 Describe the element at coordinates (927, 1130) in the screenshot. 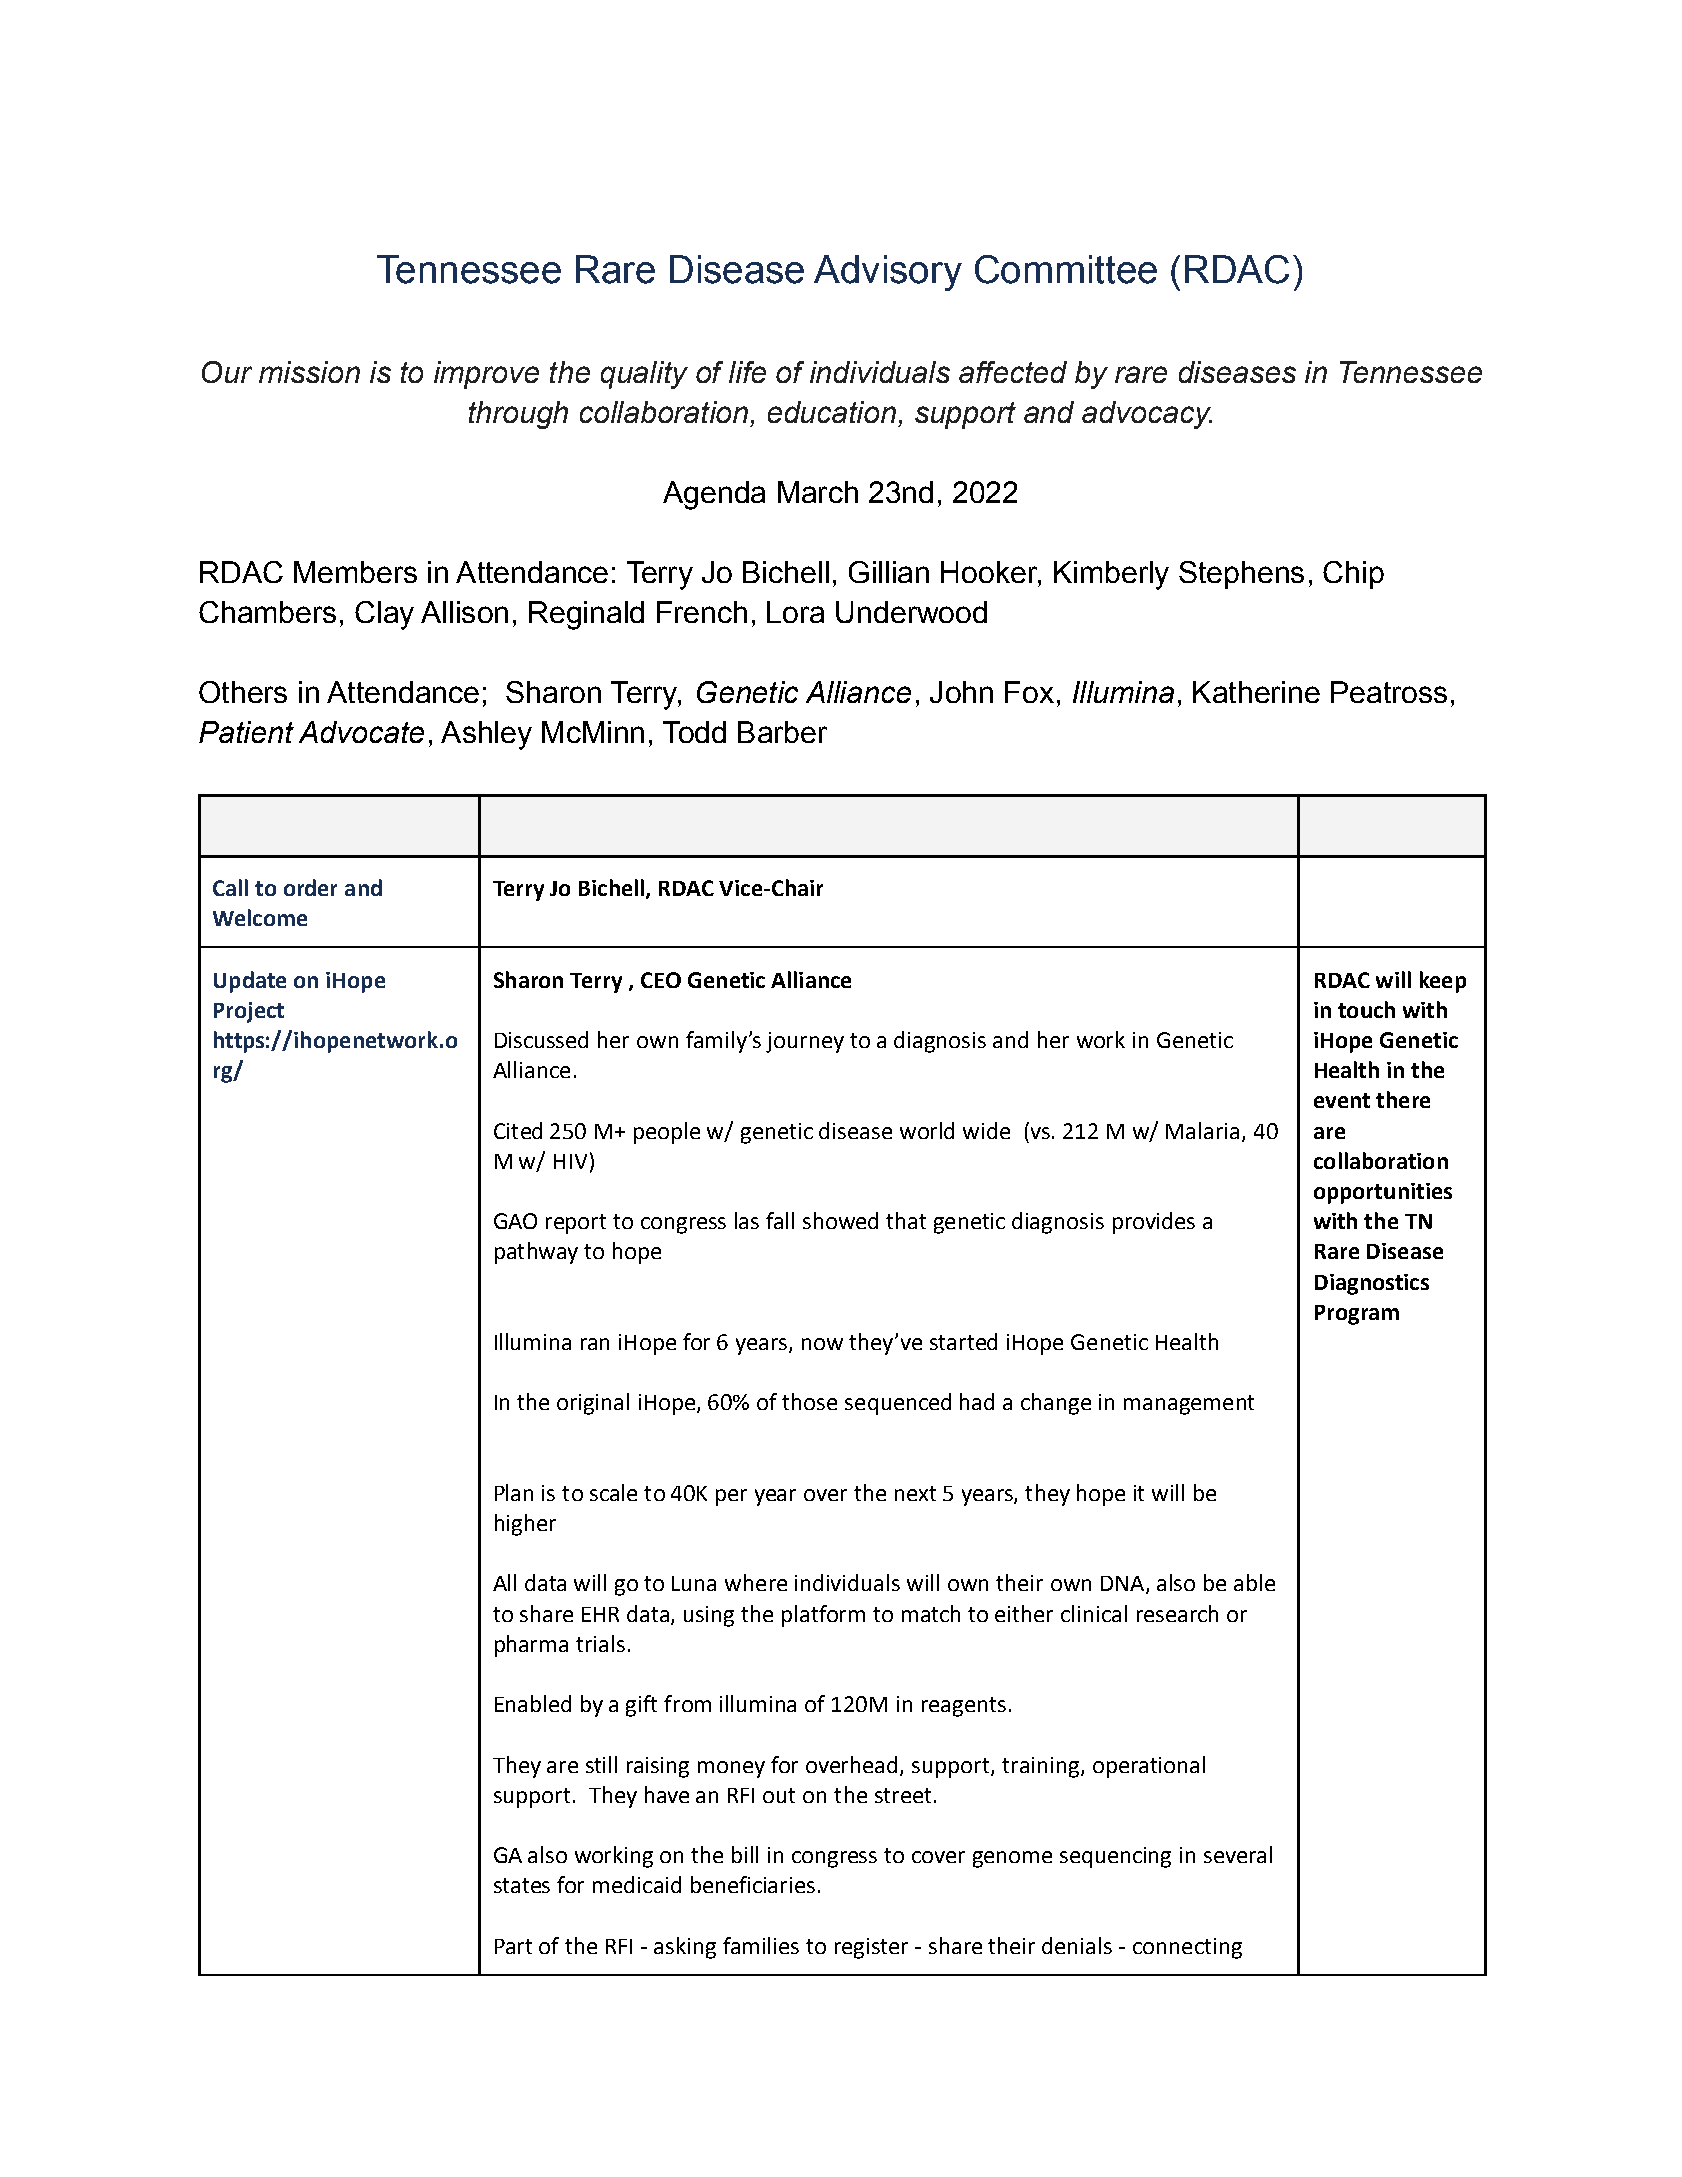

I see `world` at that location.
